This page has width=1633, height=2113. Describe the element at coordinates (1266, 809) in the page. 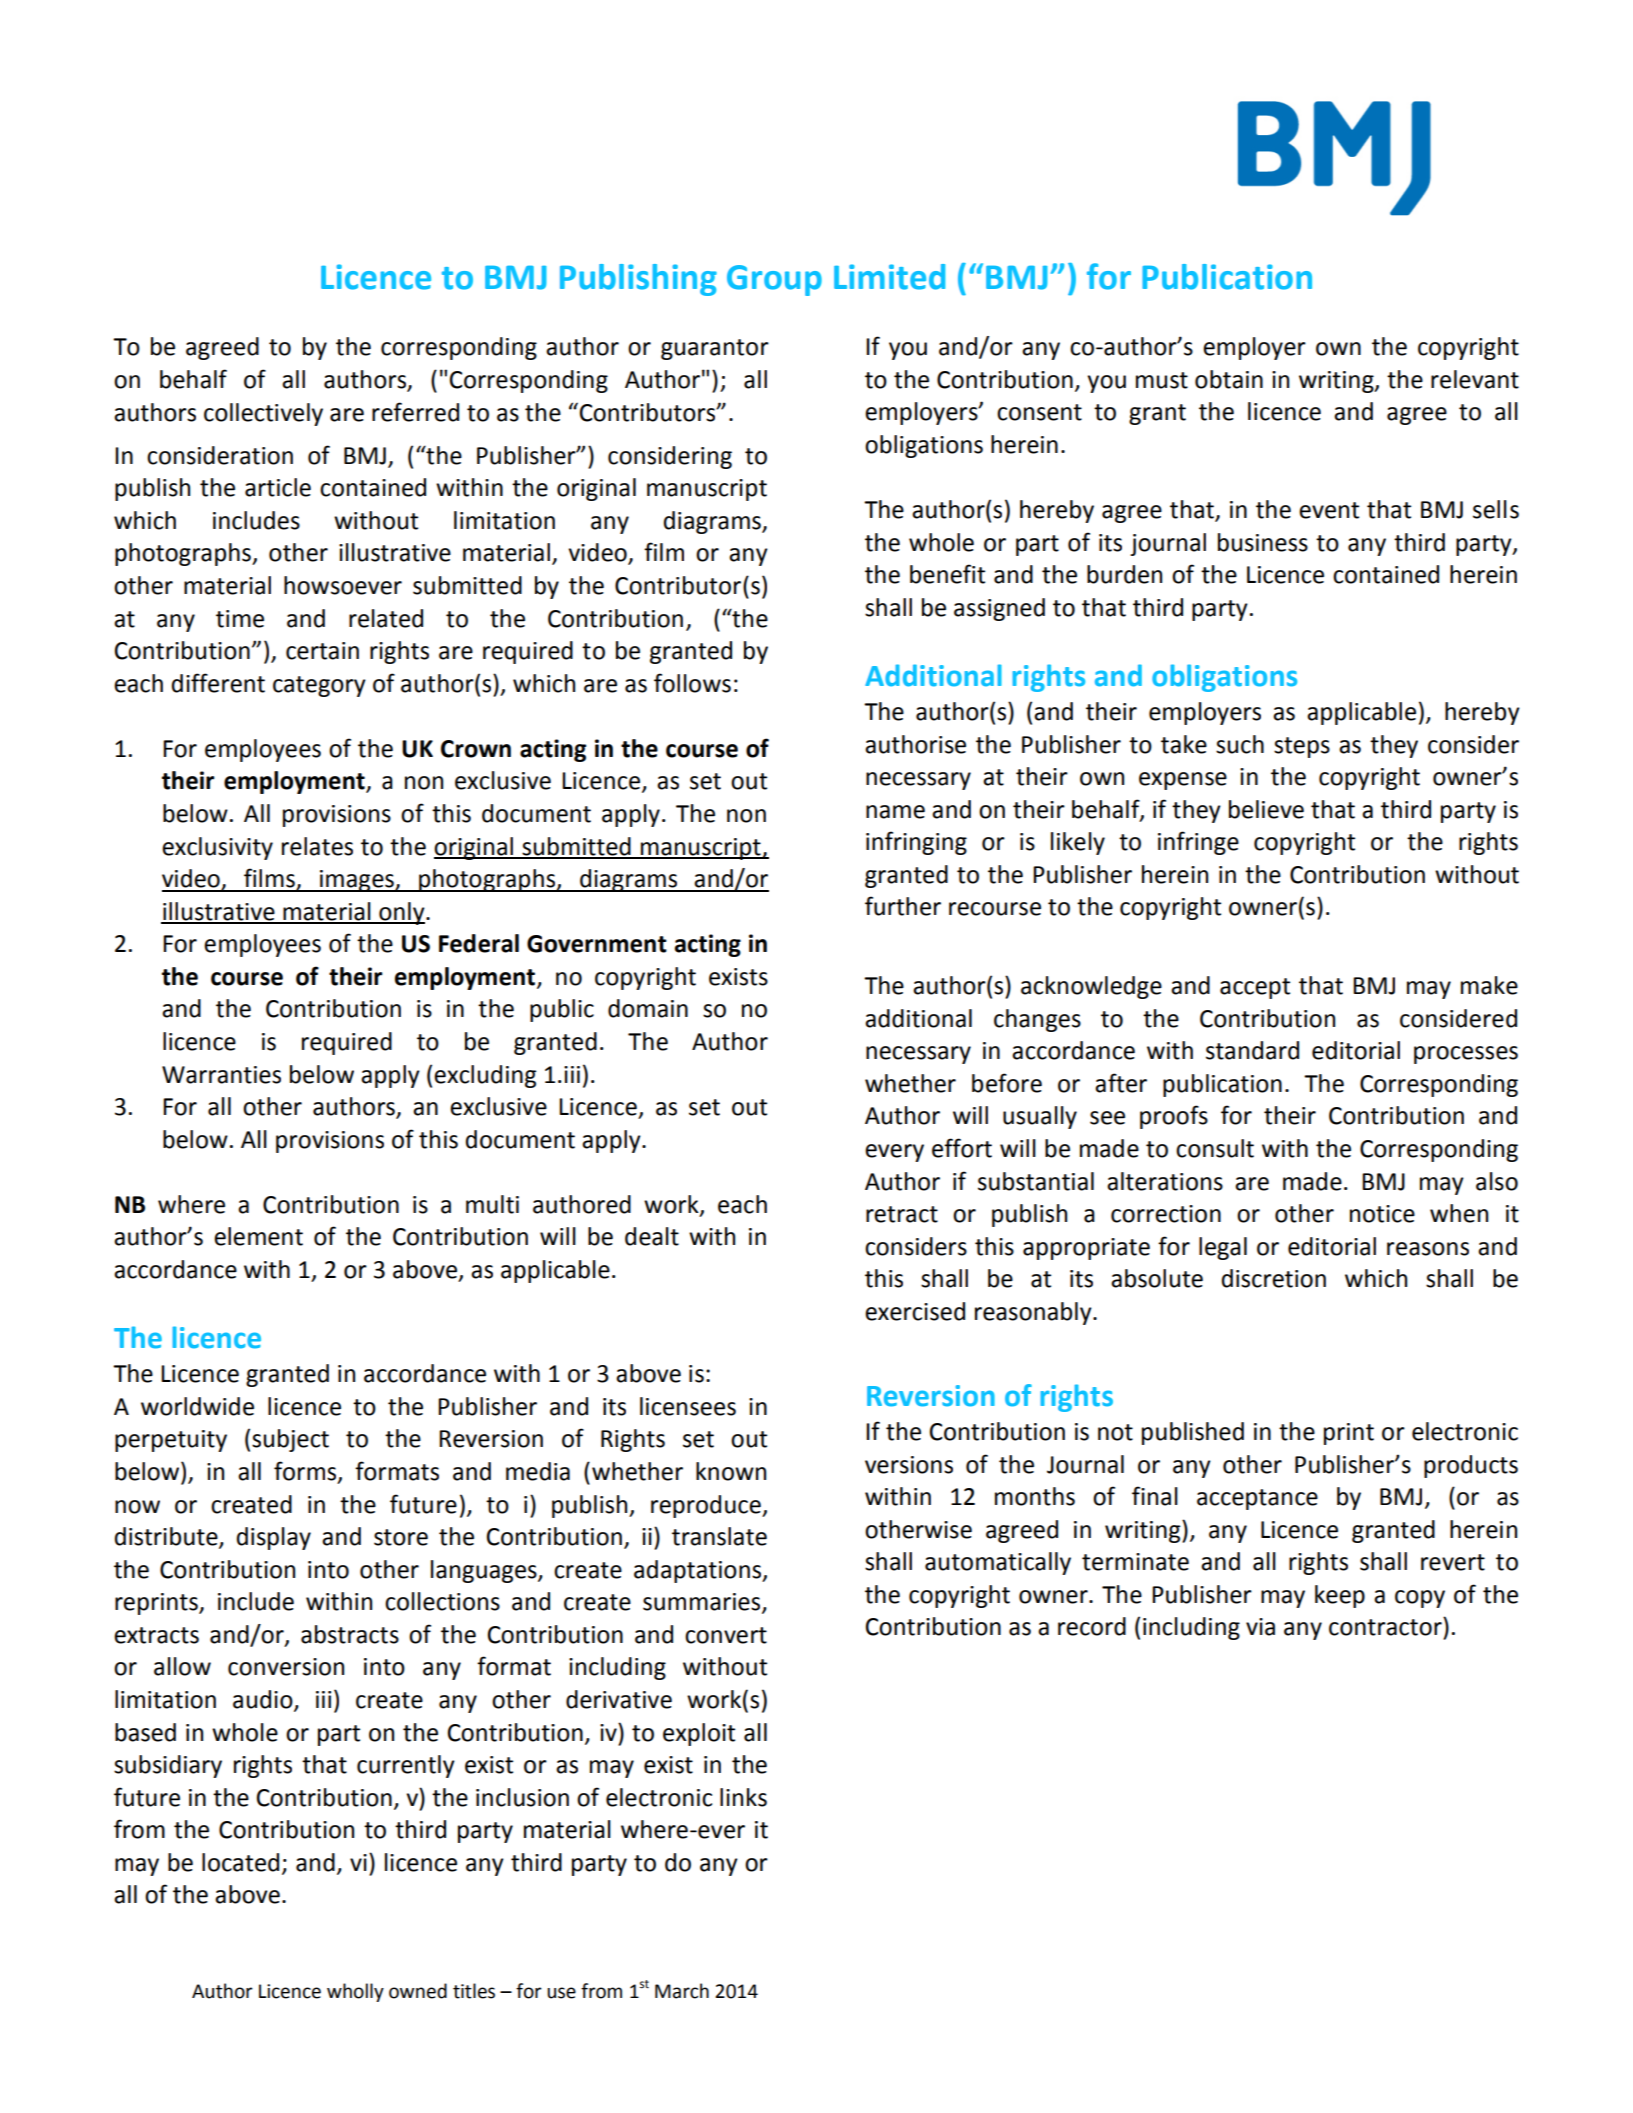

I see `believe` at that location.
